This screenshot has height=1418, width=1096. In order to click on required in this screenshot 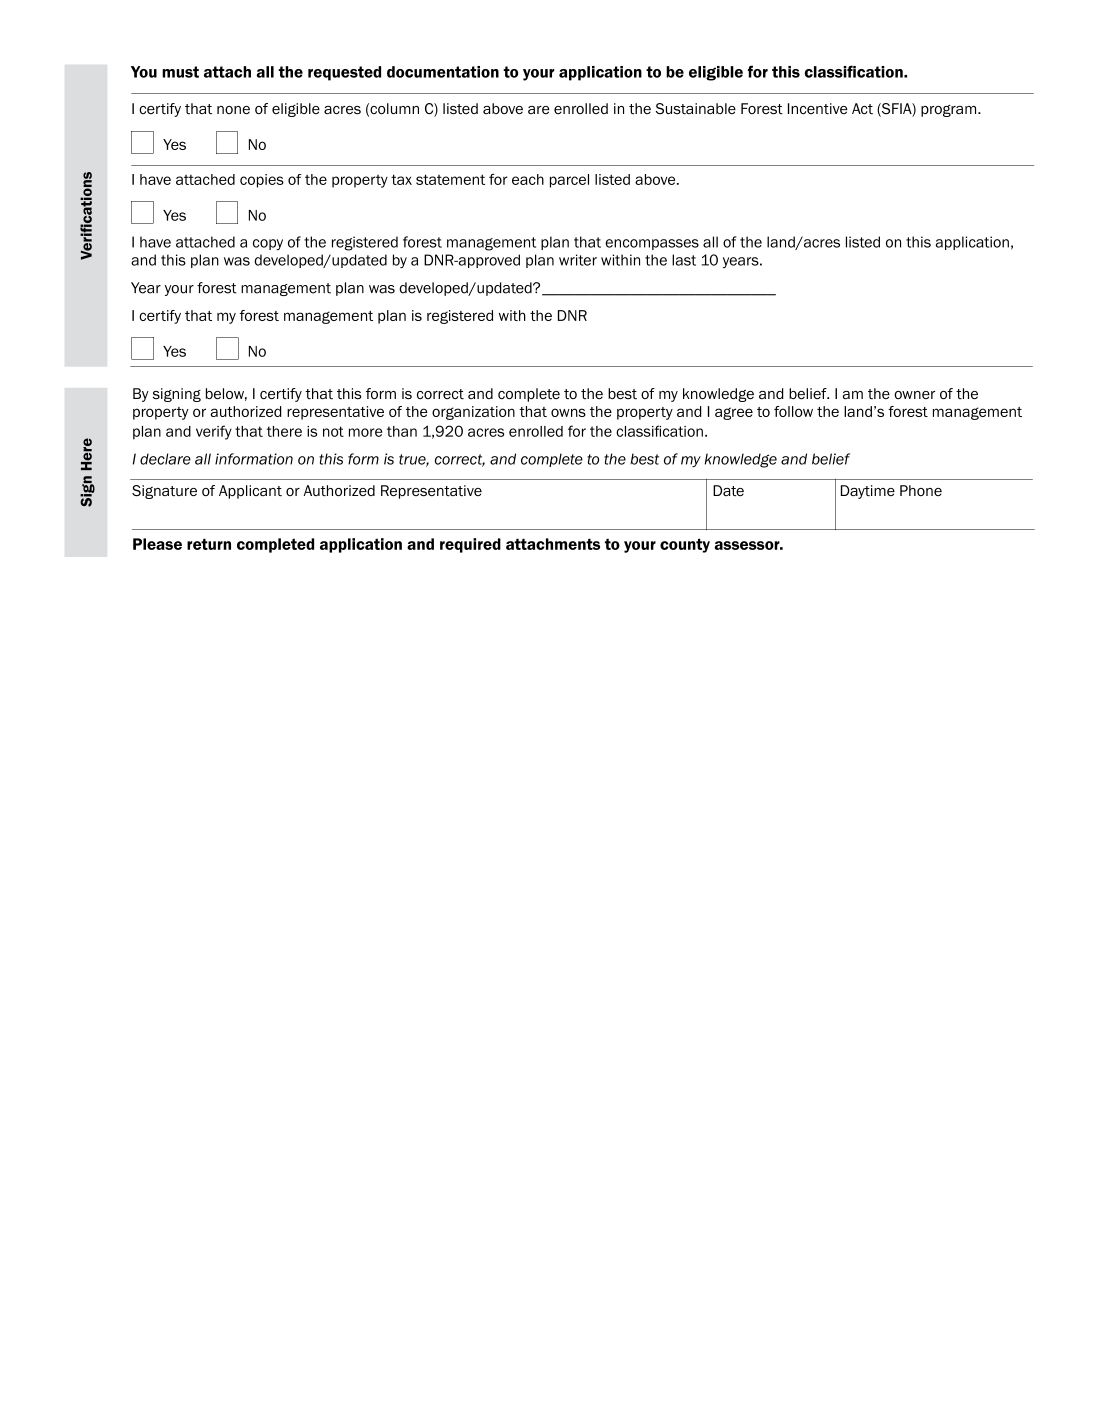, I will do `click(470, 545)`.
